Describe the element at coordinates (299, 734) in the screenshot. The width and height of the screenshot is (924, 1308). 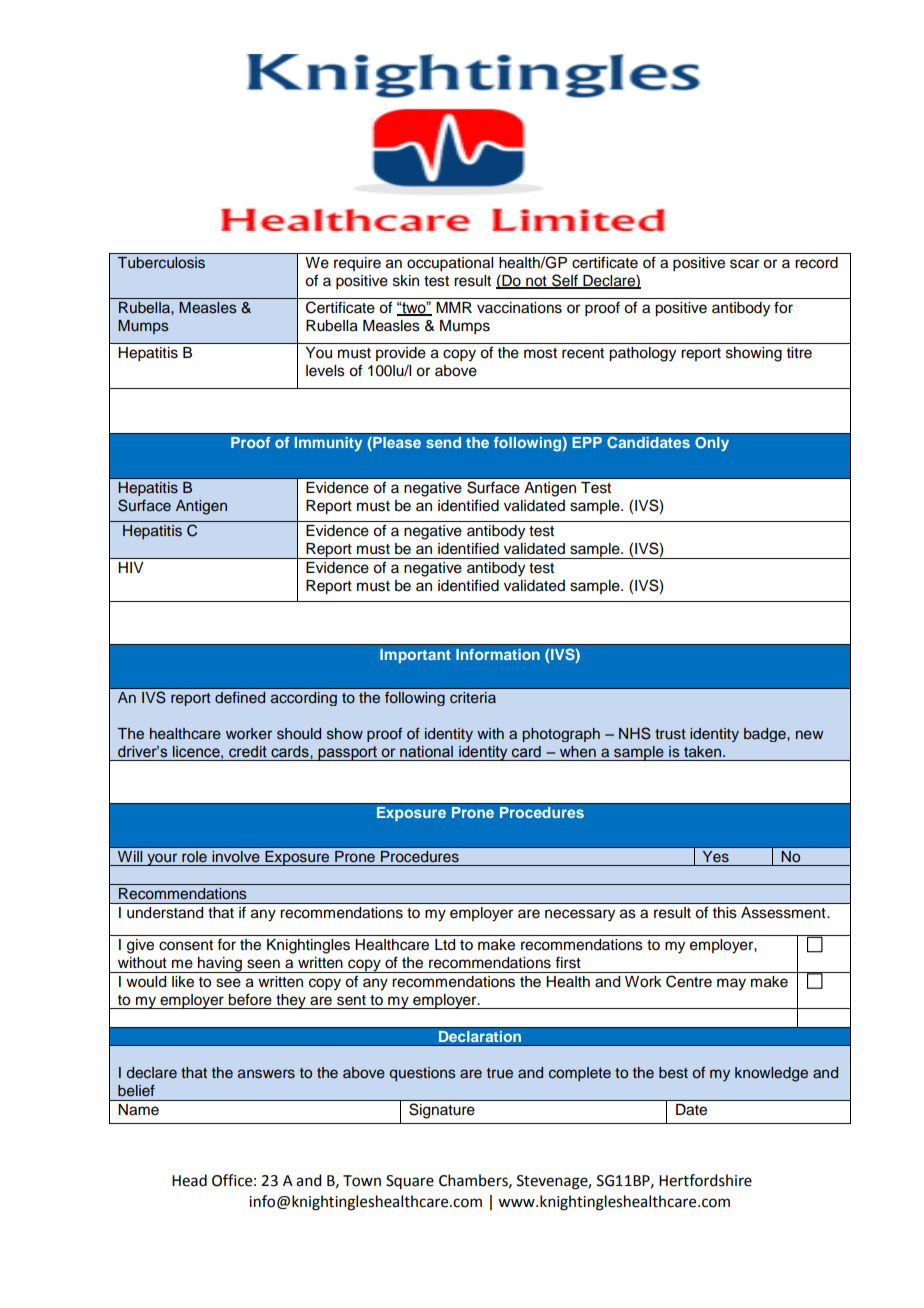
I see `should` at that location.
